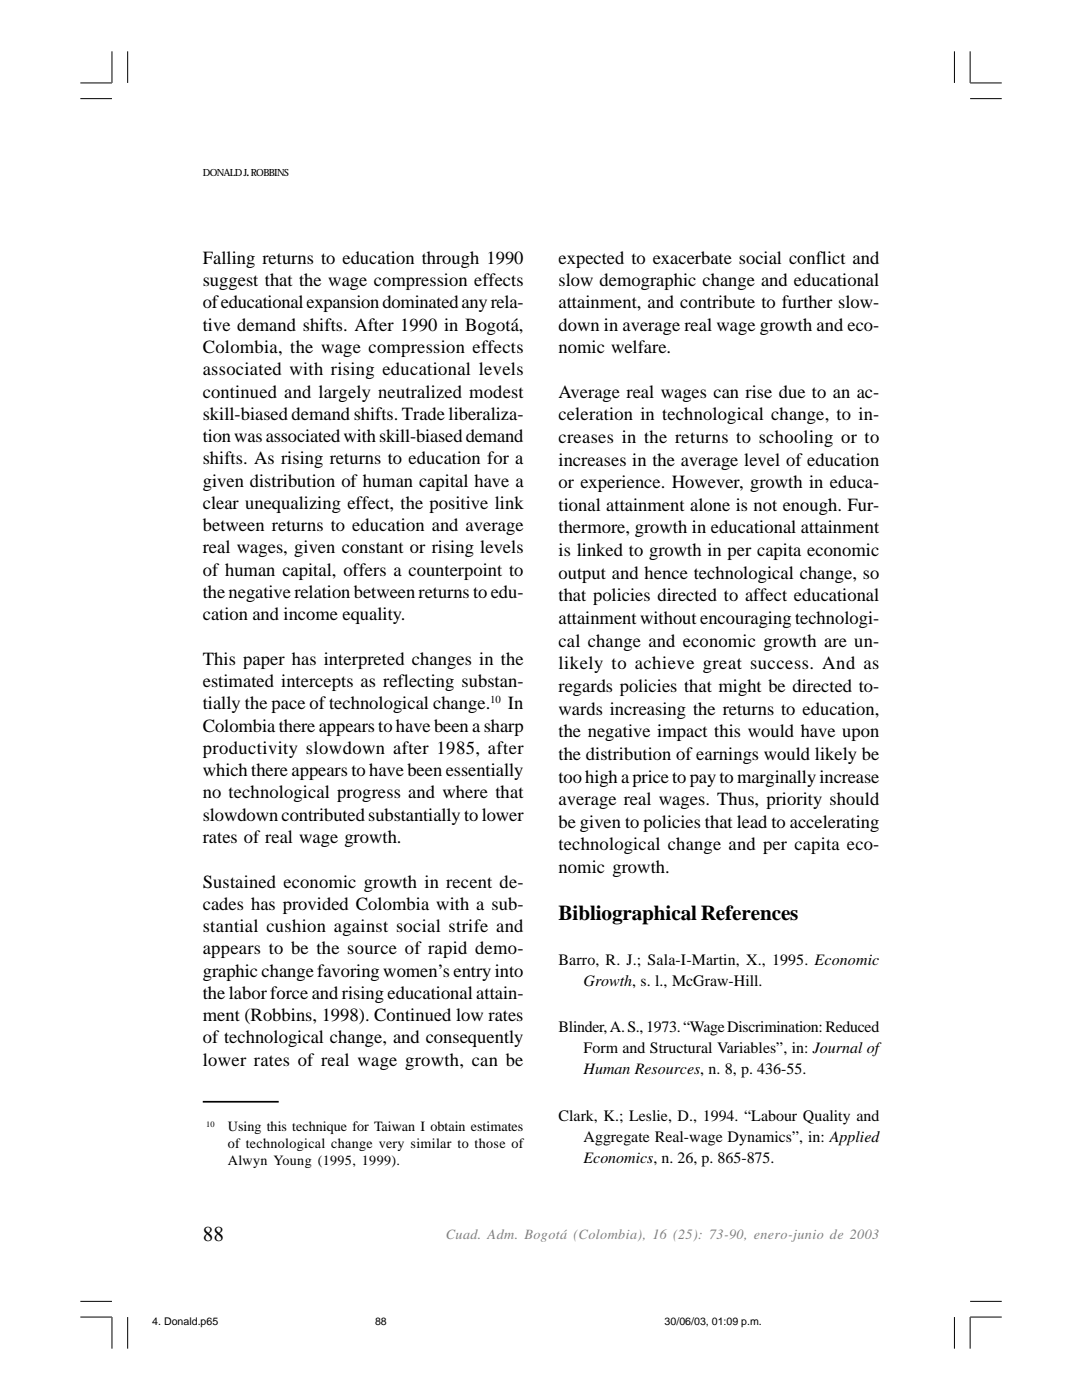 The height and width of the screenshot is (1400, 1082). Describe the element at coordinates (293, 1161) in the screenshot. I see `Young` at that location.
